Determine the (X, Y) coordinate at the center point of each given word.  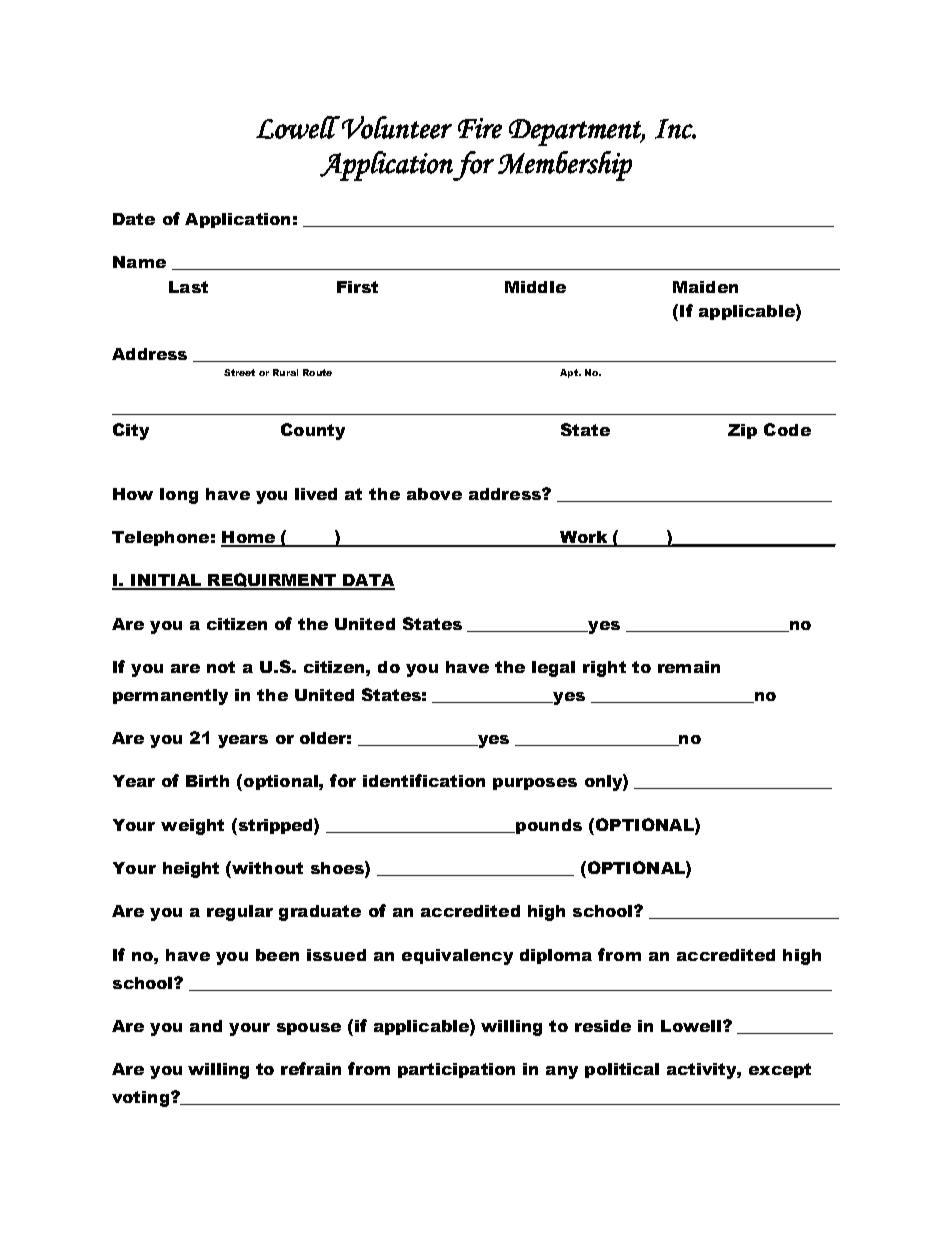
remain (689, 667)
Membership (565, 166)
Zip (742, 431)
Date (134, 219)
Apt (570, 373)
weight (192, 827)
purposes (535, 784)
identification (424, 780)
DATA (368, 581)
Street (239, 372)
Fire (480, 128)
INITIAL (166, 581)
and (206, 1026)
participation (456, 1070)
